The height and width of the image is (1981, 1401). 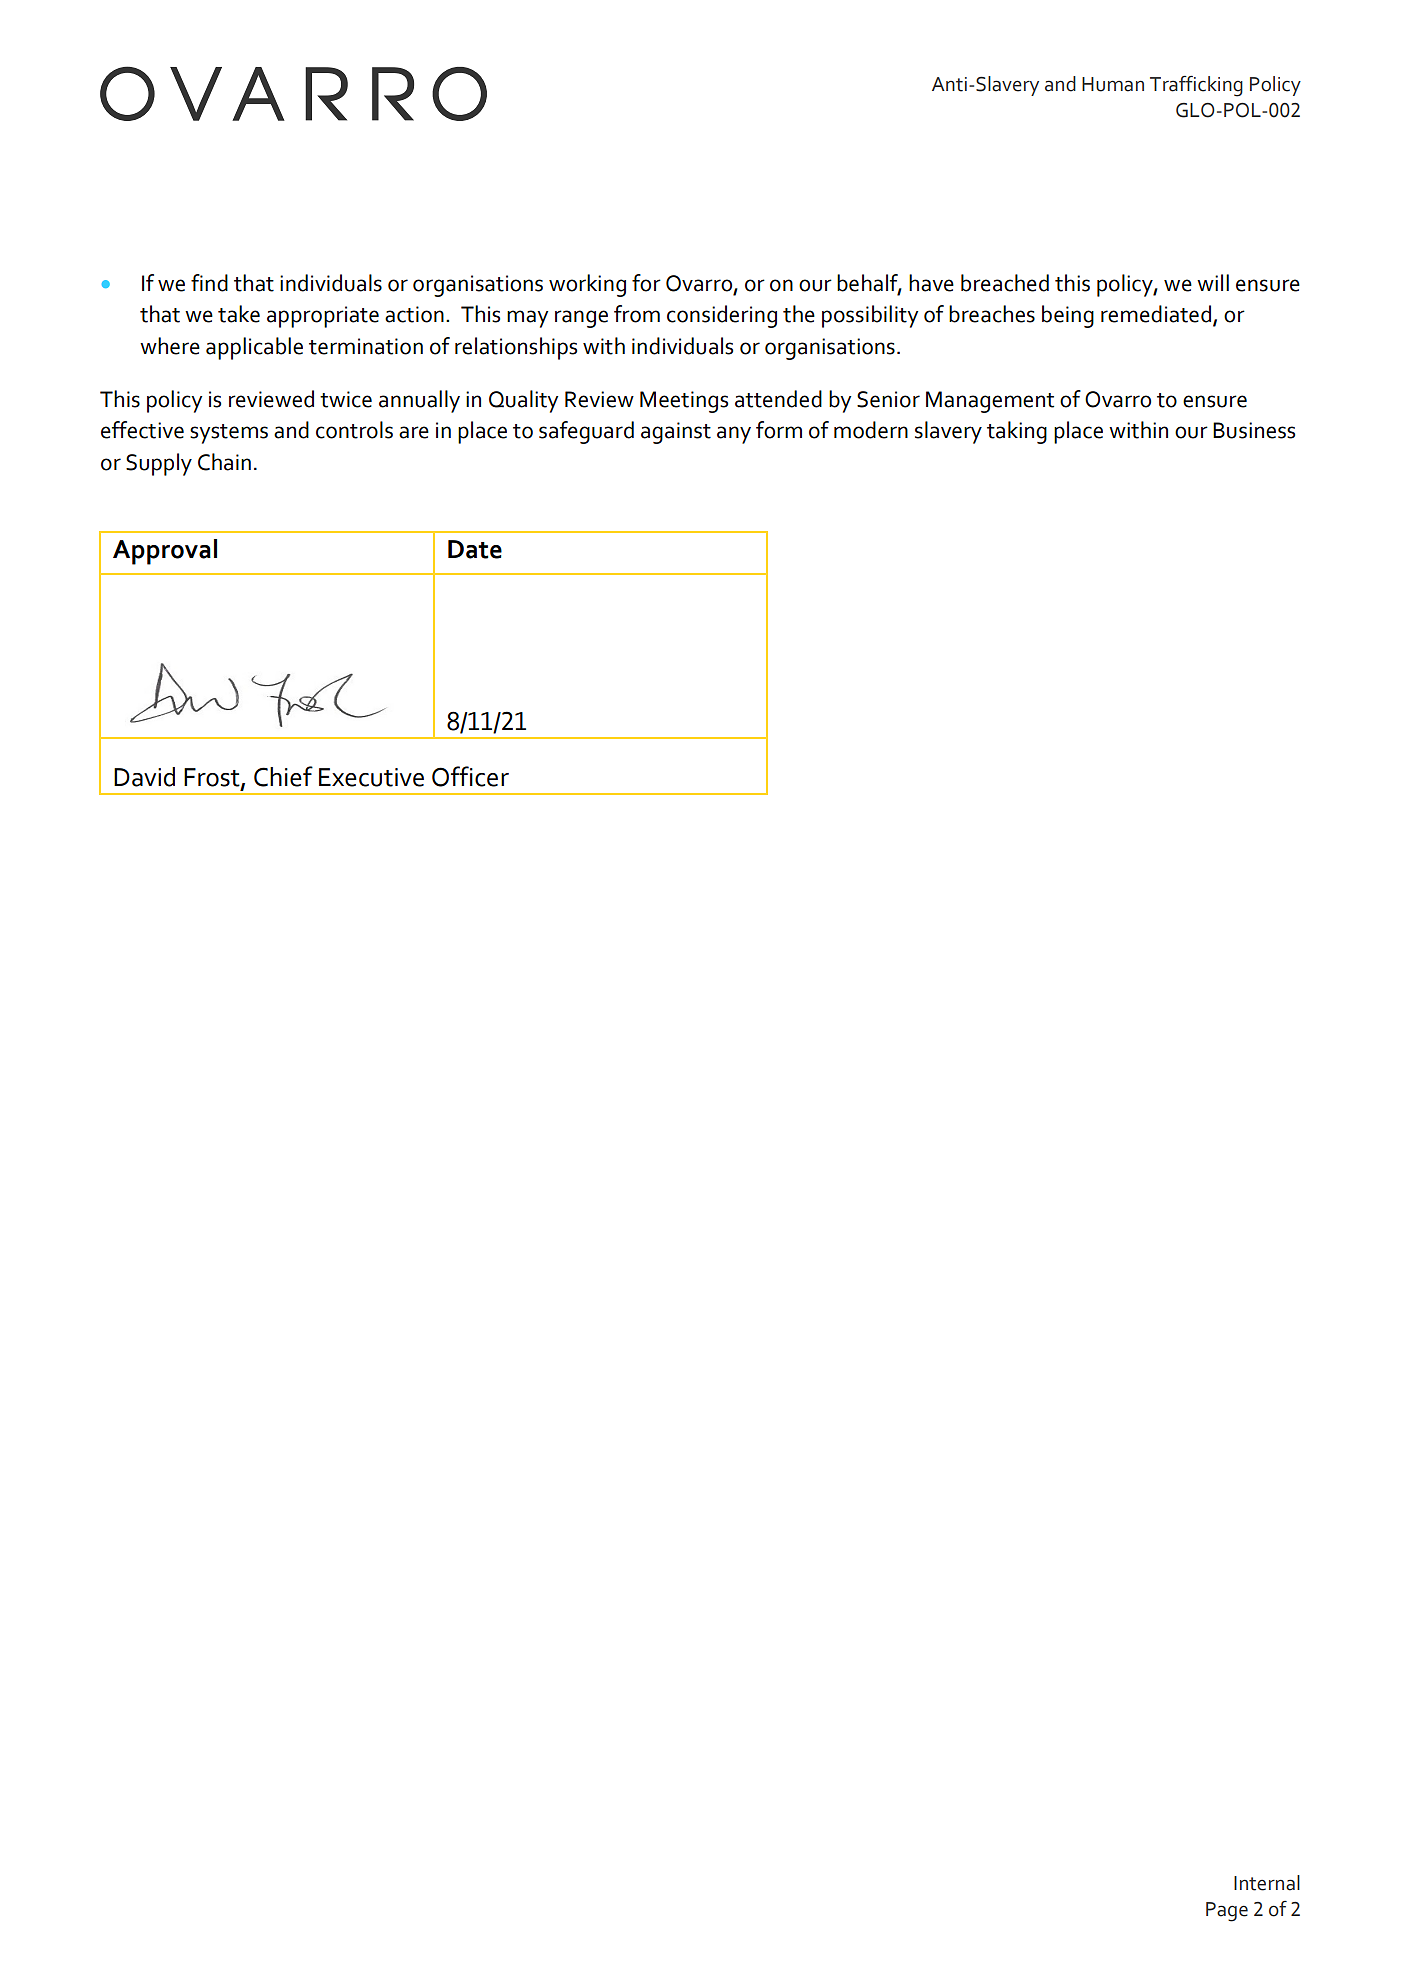 I want to click on Chief, so click(x=283, y=776).
